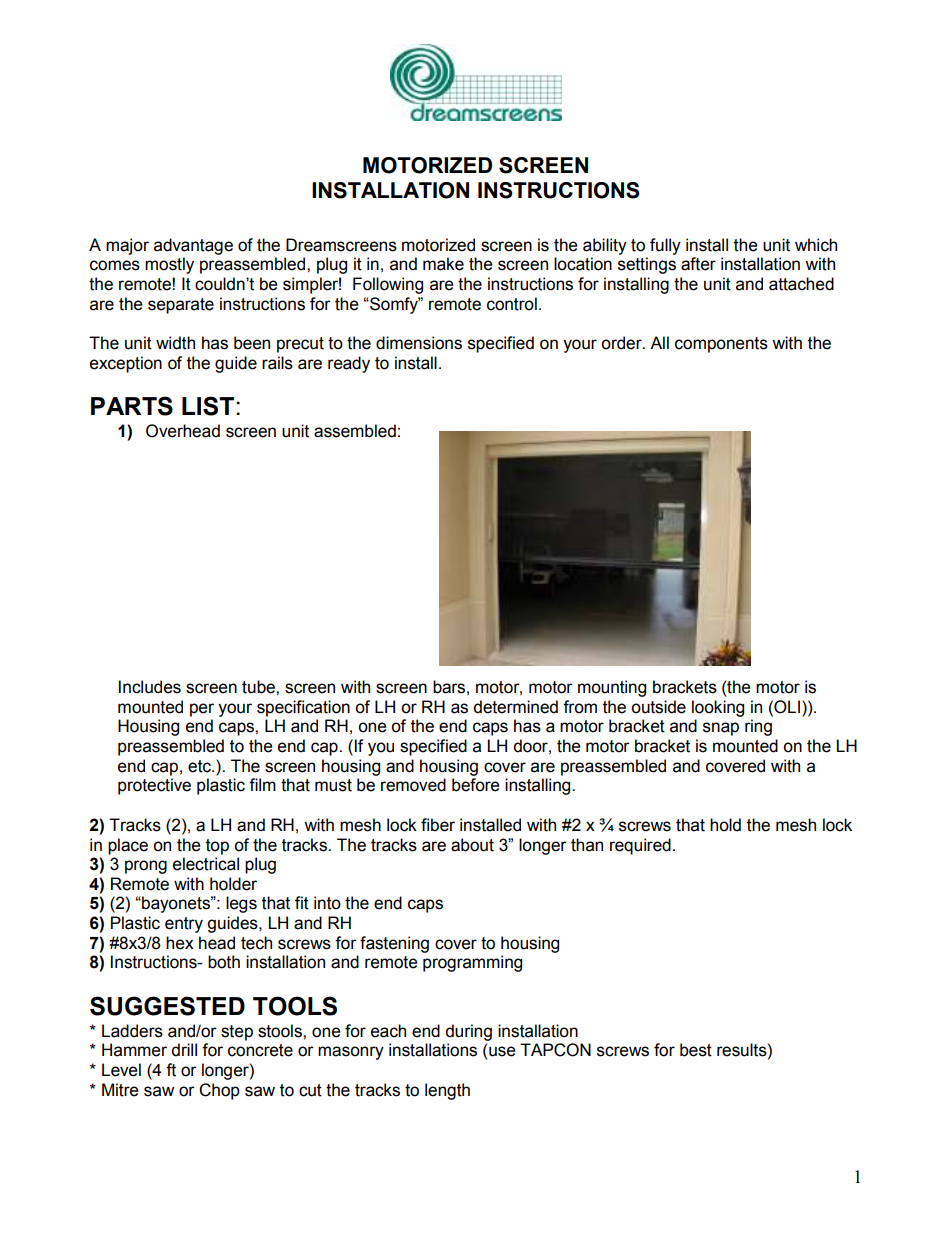 Image resolution: width=952 pixels, height=1233 pixels. What do you see at coordinates (169, 265) in the screenshot?
I see `mostly` at bounding box center [169, 265].
